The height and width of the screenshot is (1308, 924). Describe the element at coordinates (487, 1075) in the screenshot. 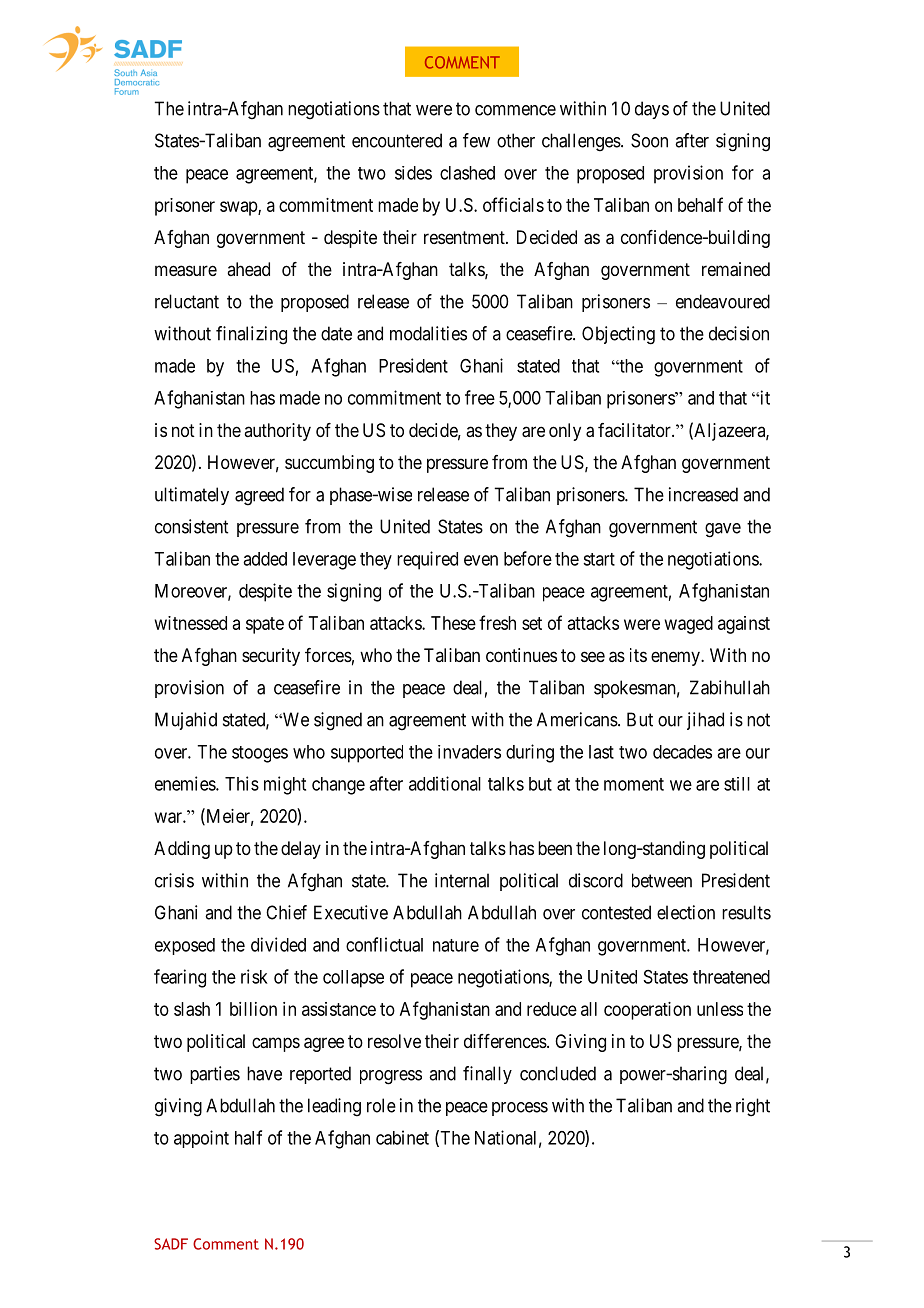

I see `finally` at that location.
